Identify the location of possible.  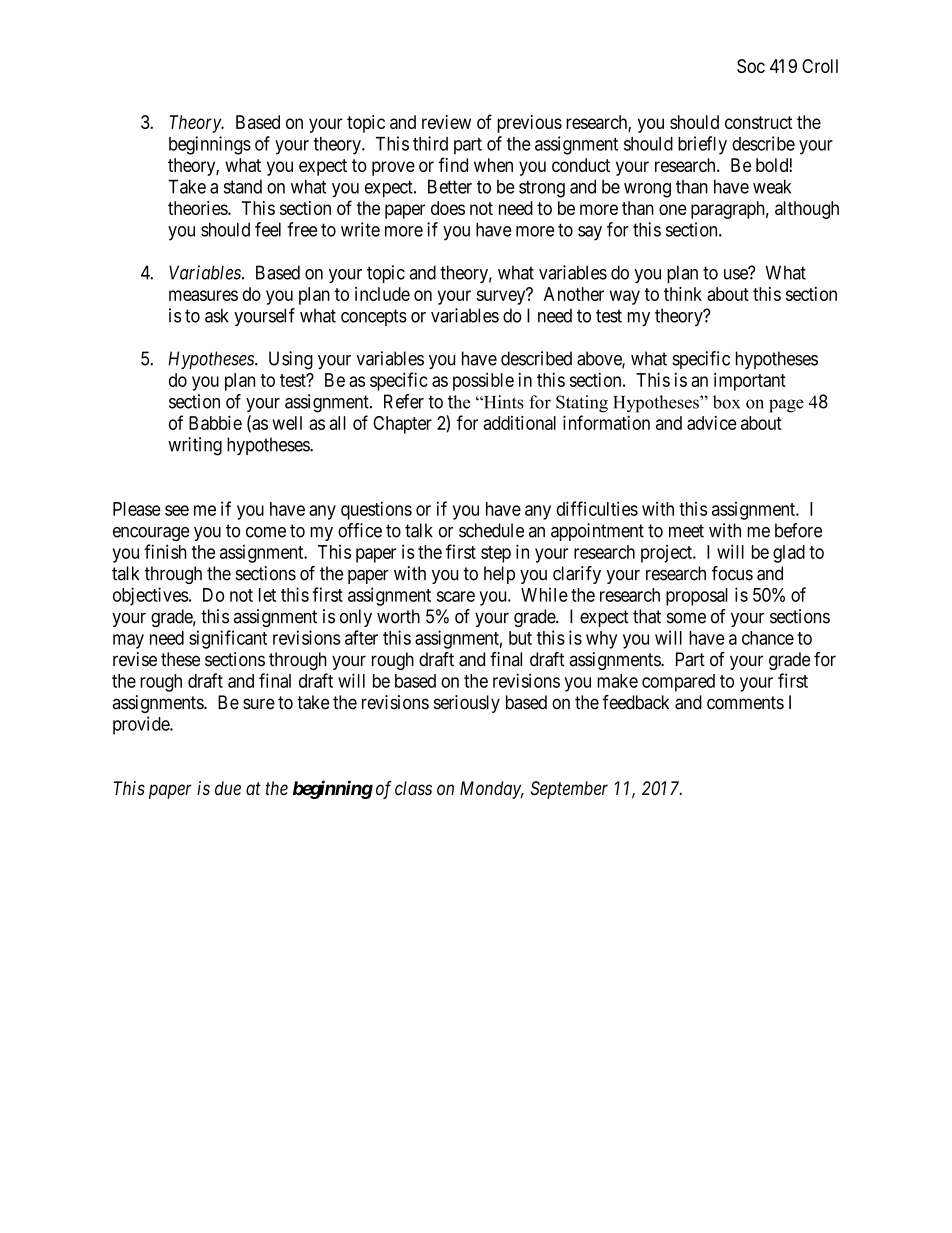
(483, 382).
